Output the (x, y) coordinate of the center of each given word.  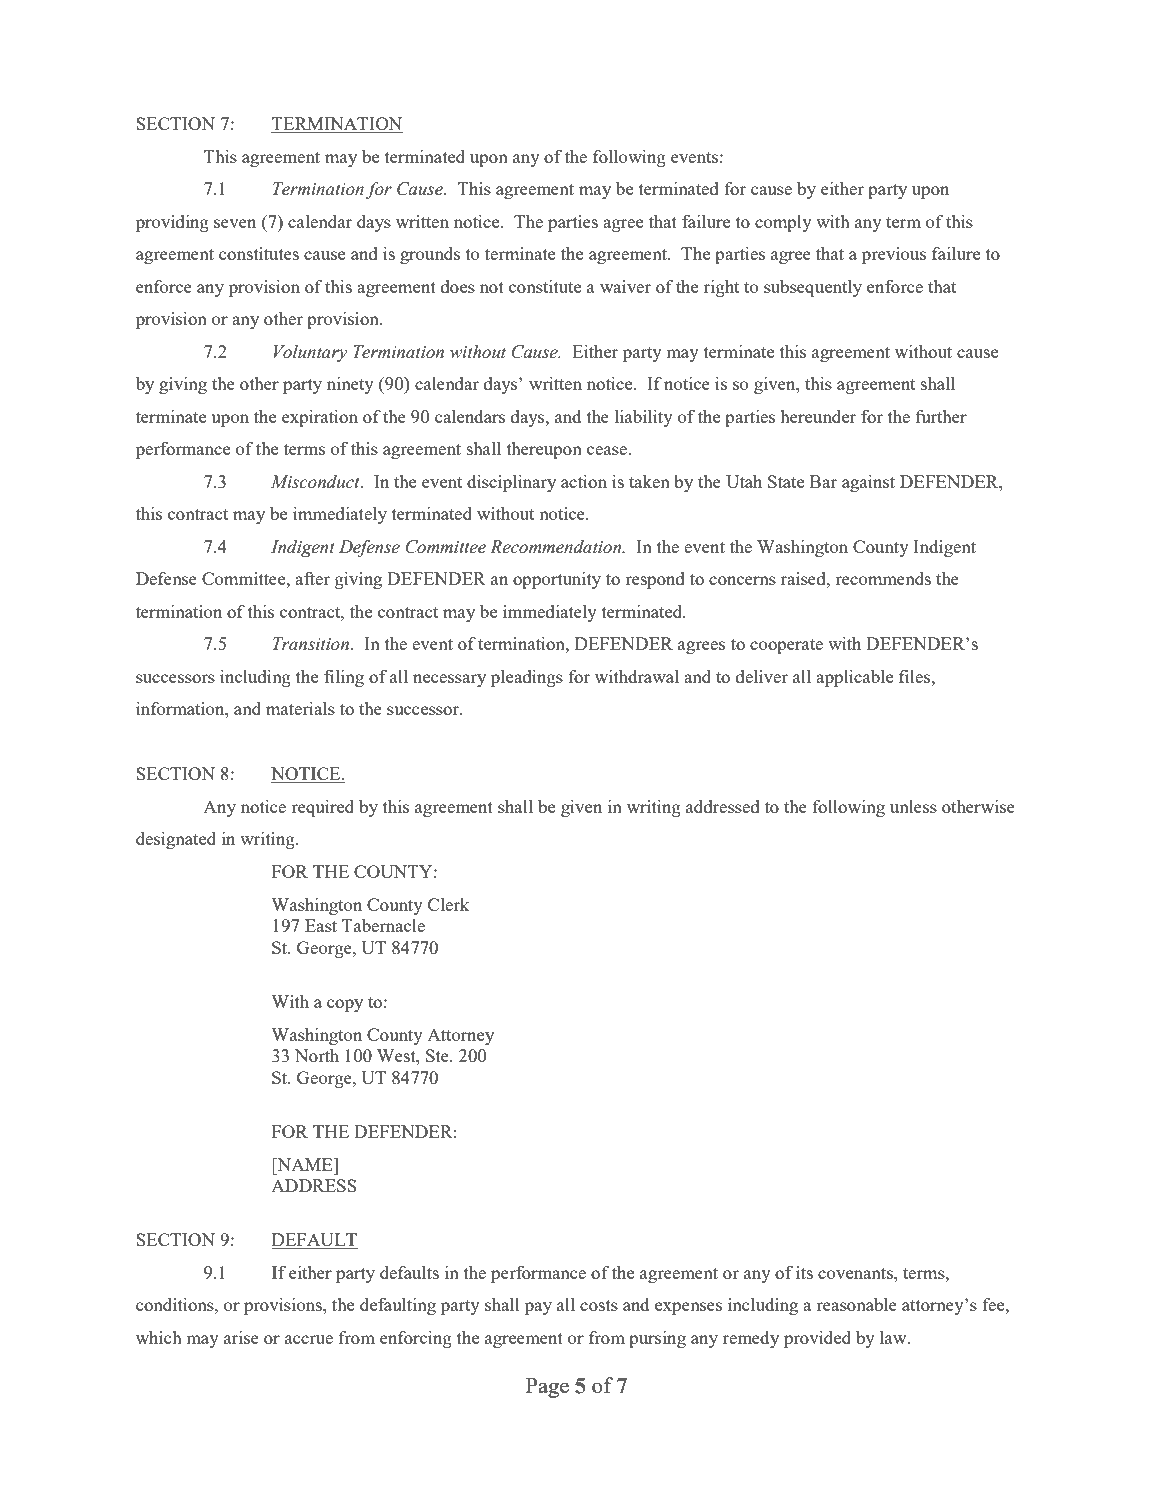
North (317, 1055)
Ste (438, 1055)
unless (913, 806)
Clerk (449, 904)
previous (894, 255)
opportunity (557, 580)
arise (241, 1337)
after (312, 578)
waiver (625, 286)
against (868, 483)
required (322, 808)
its (804, 1272)
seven (235, 223)
